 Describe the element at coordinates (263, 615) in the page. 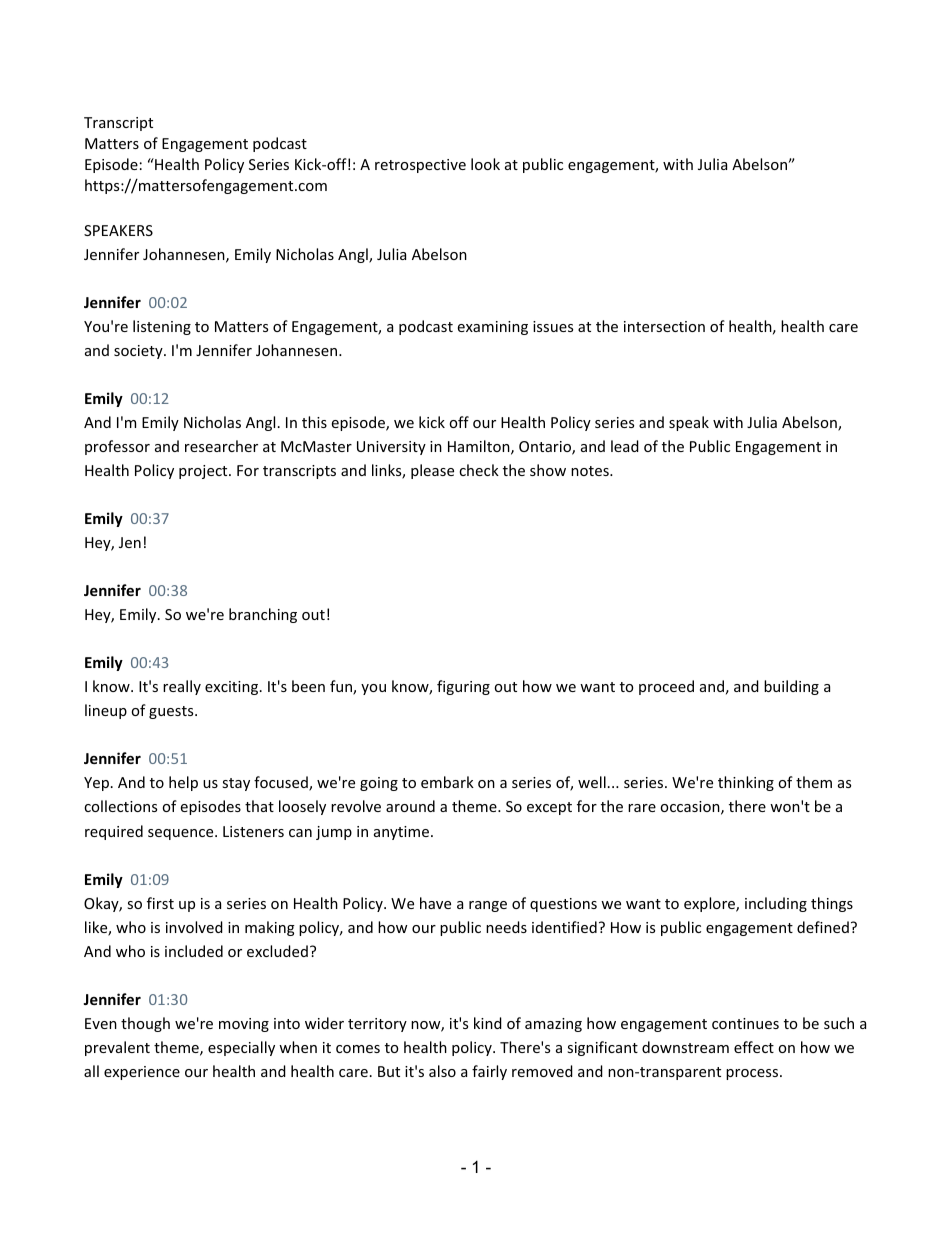

I see `branching` at that location.
